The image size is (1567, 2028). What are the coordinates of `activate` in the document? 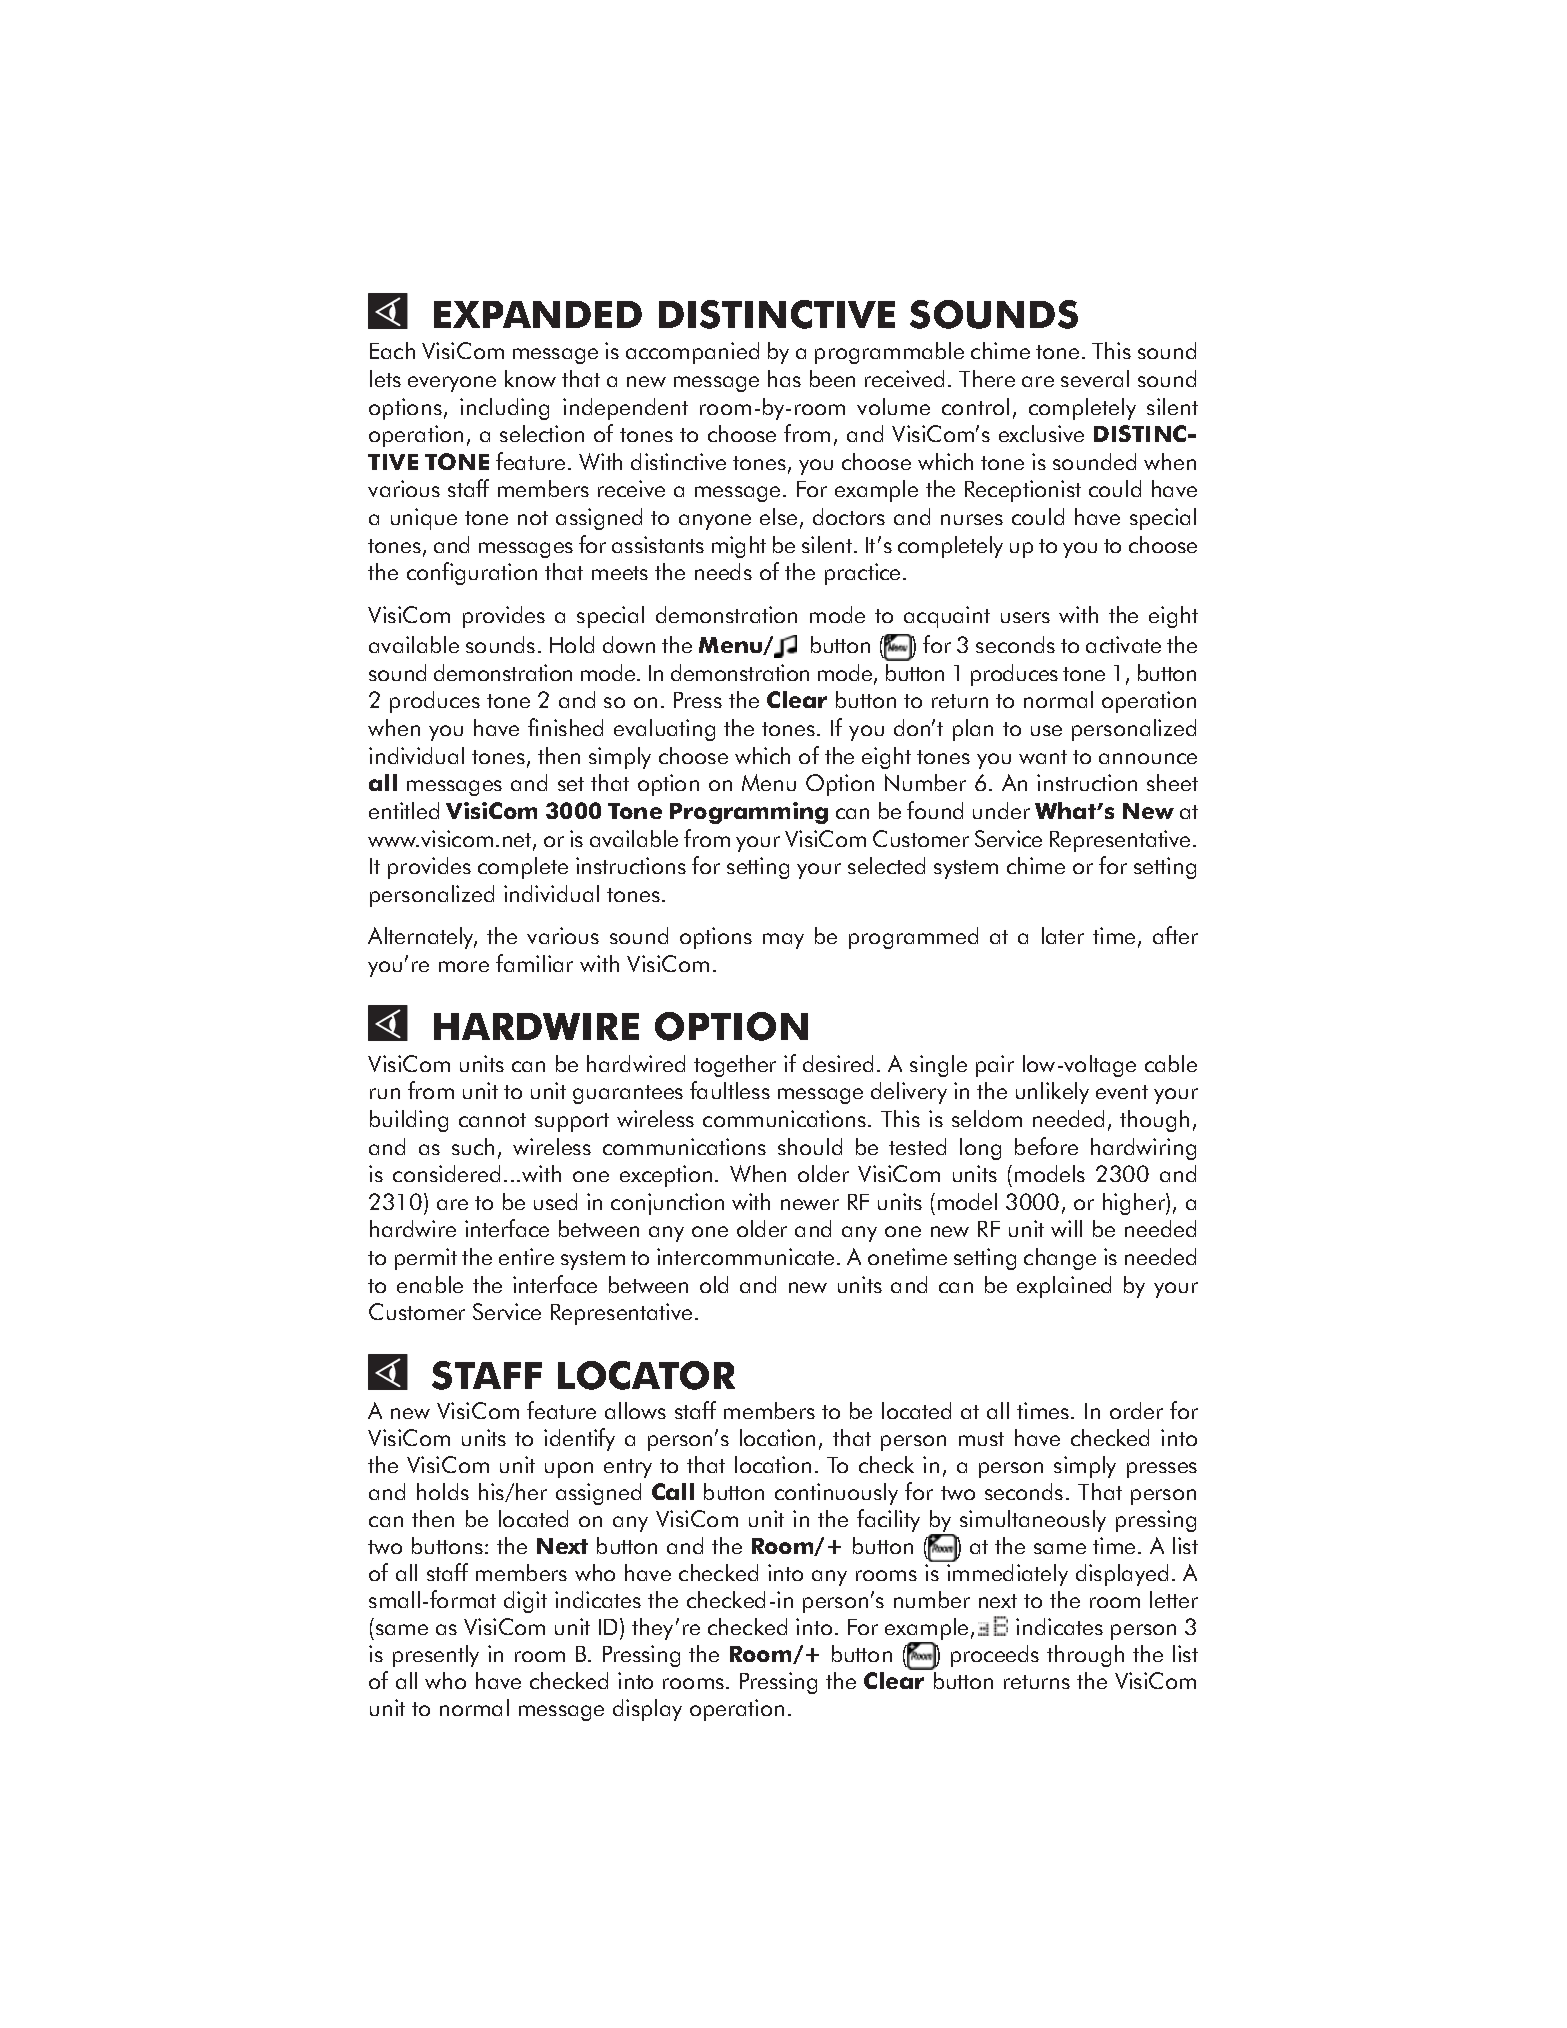 It's located at (1123, 644).
